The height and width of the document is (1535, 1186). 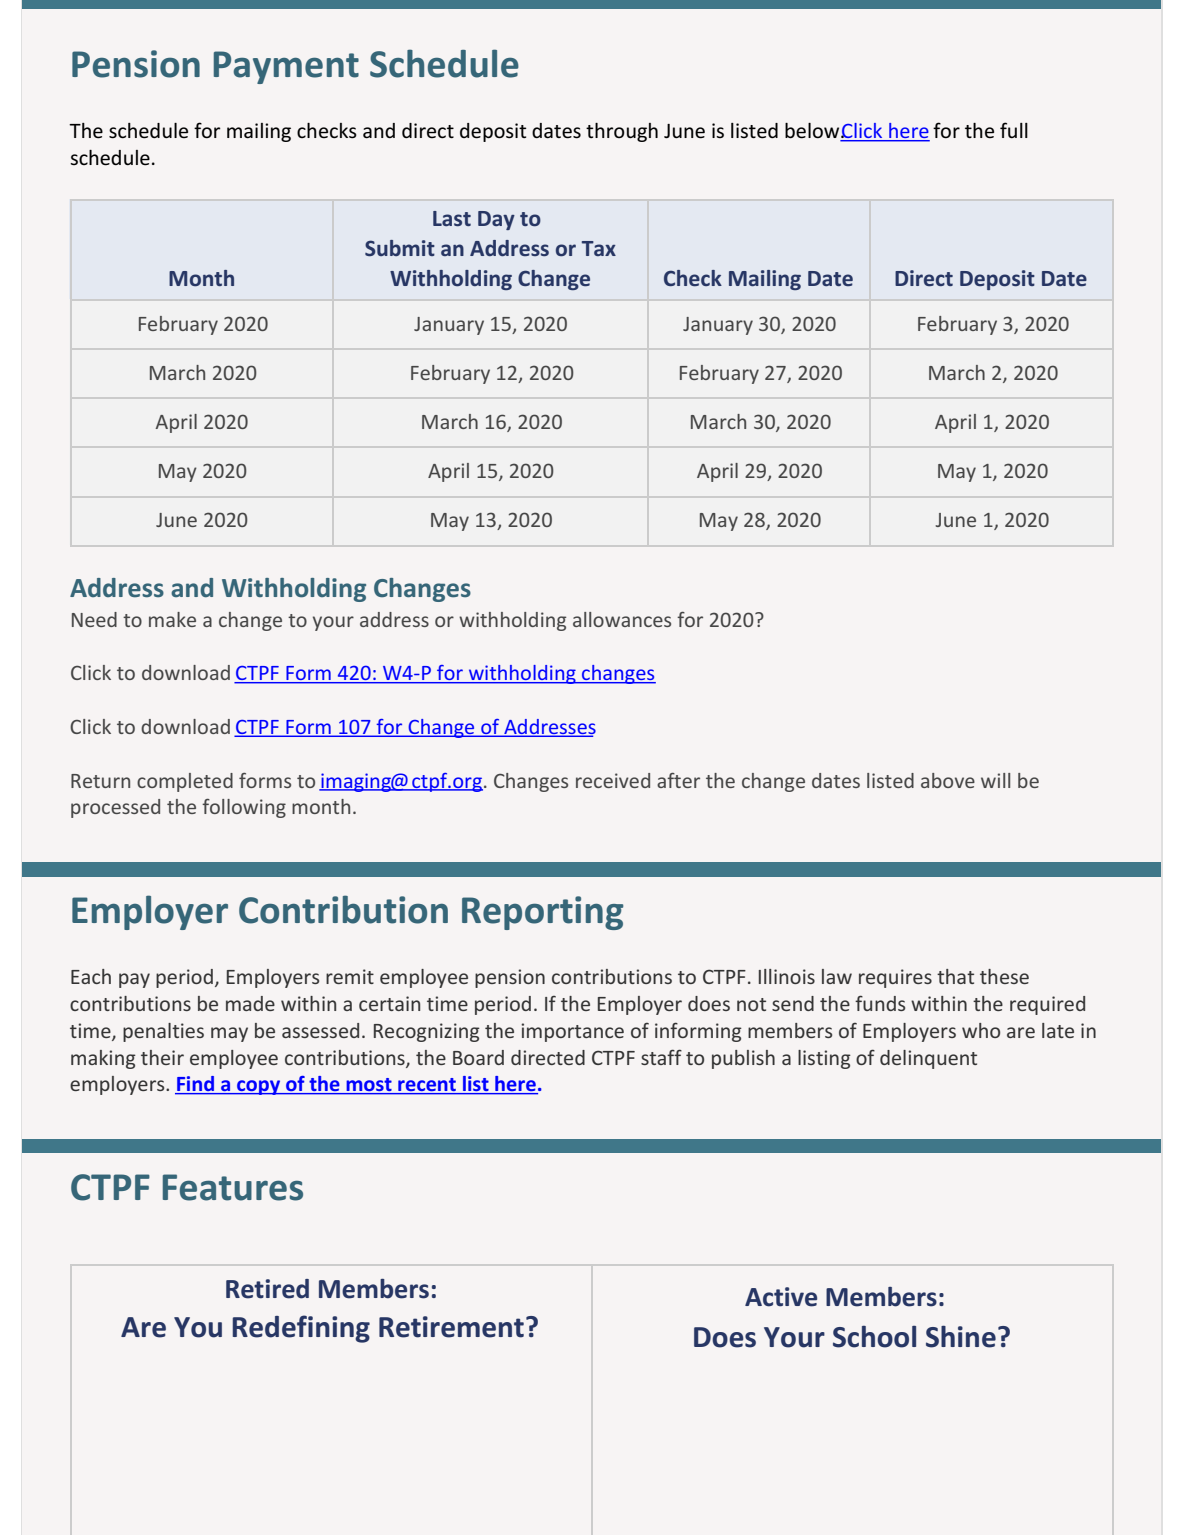 What do you see at coordinates (948, 780) in the document?
I see `above` at bounding box center [948, 780].
